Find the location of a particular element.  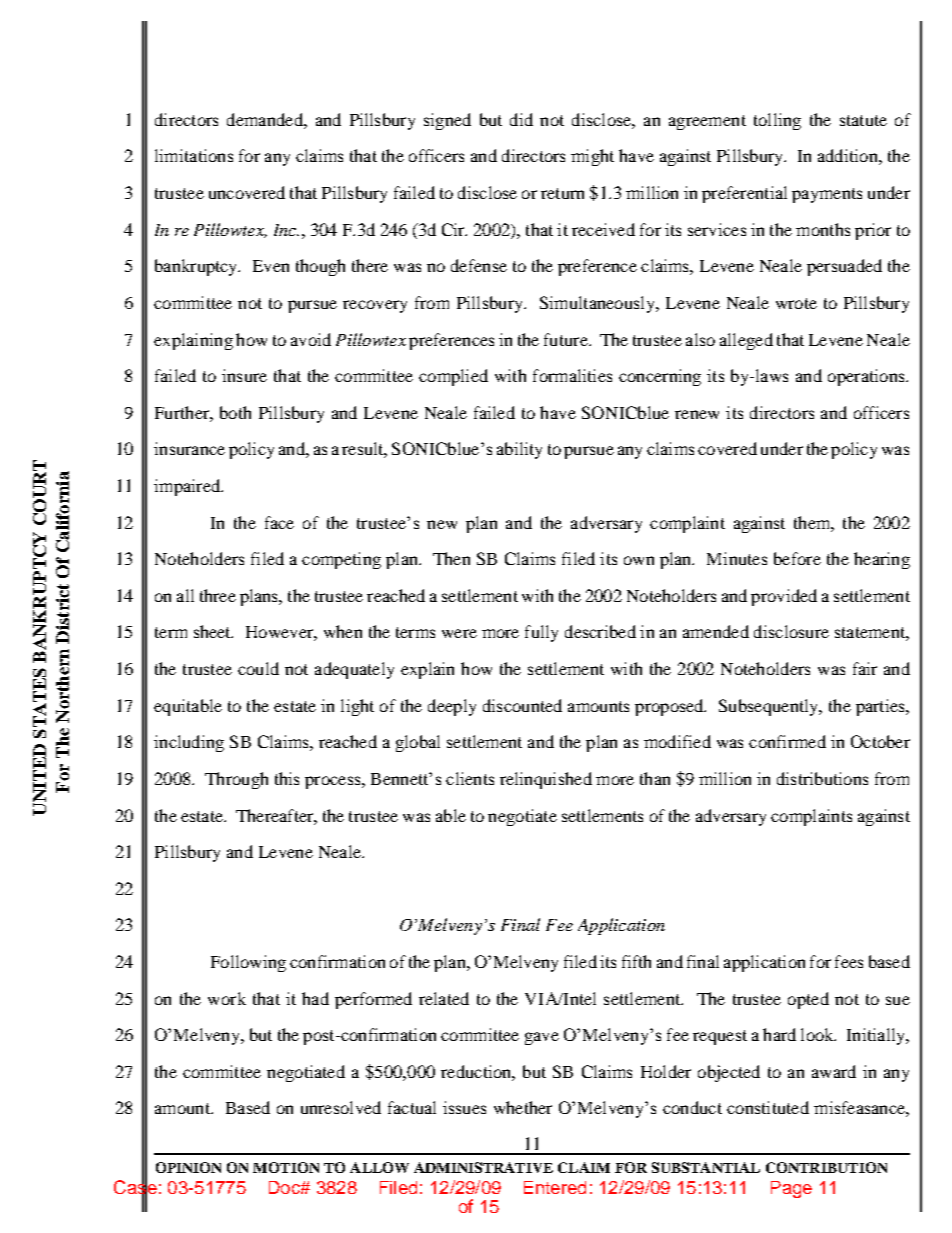

did is located at coordinates (521, 119).
